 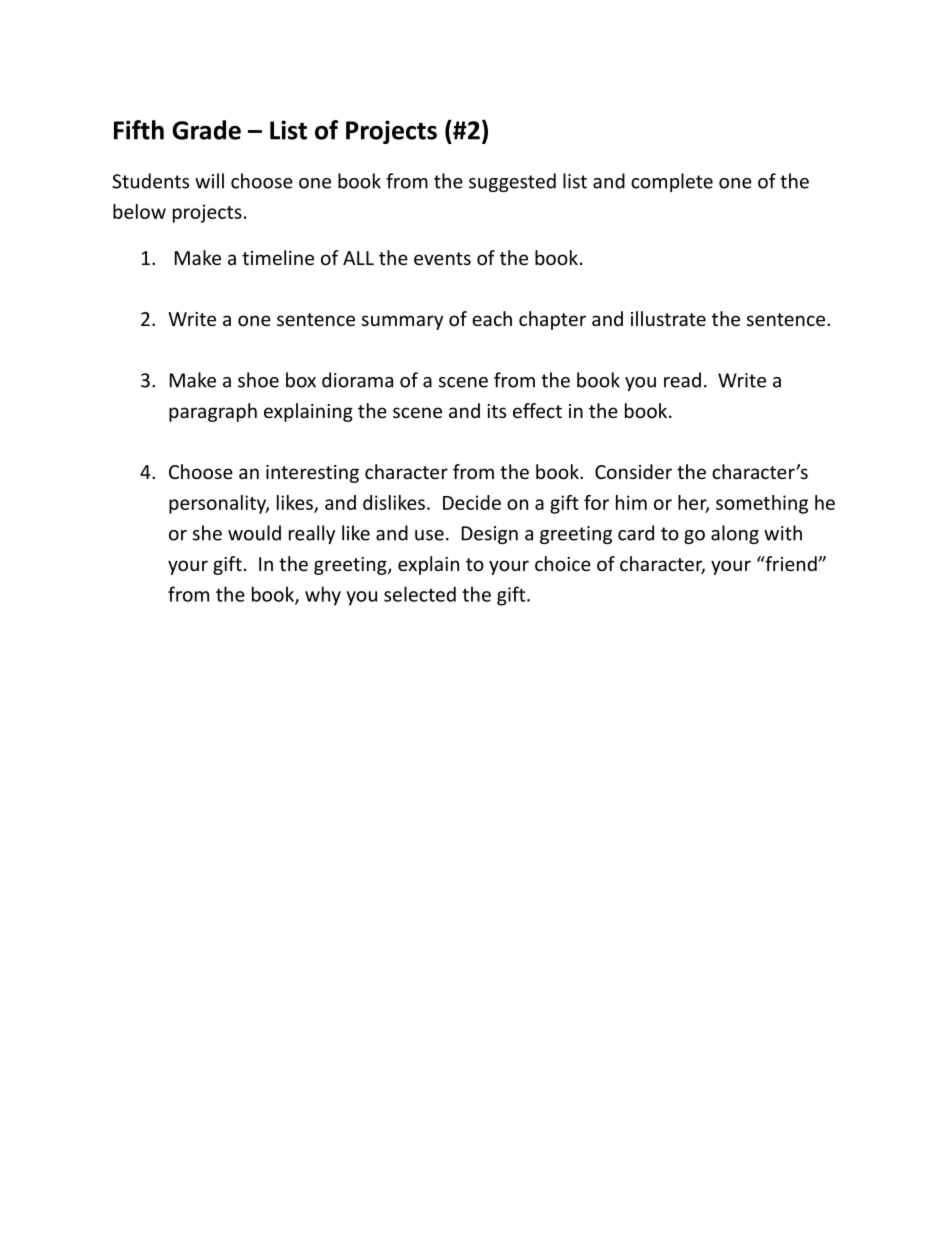 What do you see at coordinates (323, 596) in the screenshot?
I see `why` at bounding box center [323, 596].
